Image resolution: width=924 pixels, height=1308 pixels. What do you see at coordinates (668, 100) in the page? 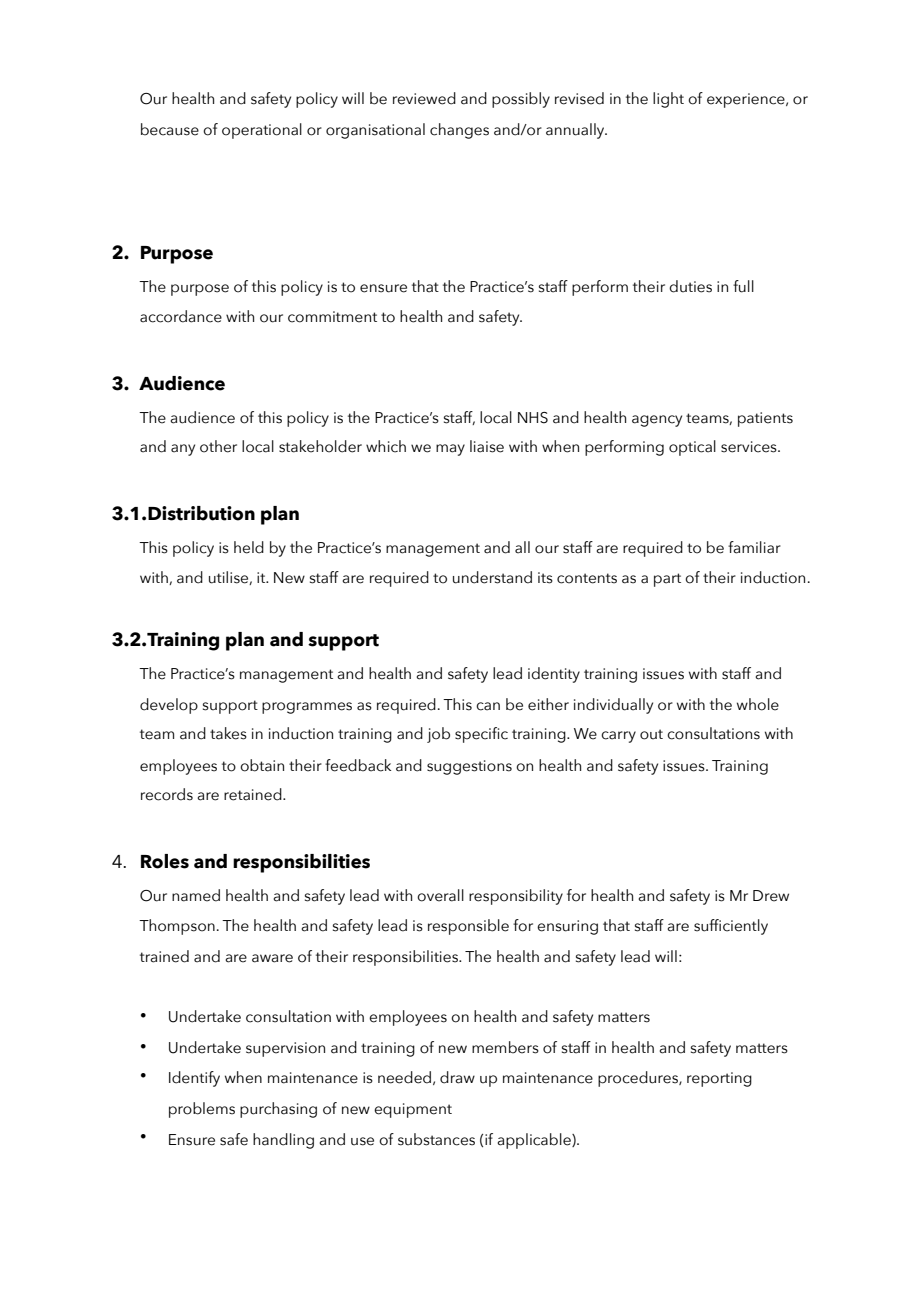
I see `light` at bounding box center [668, 100].
